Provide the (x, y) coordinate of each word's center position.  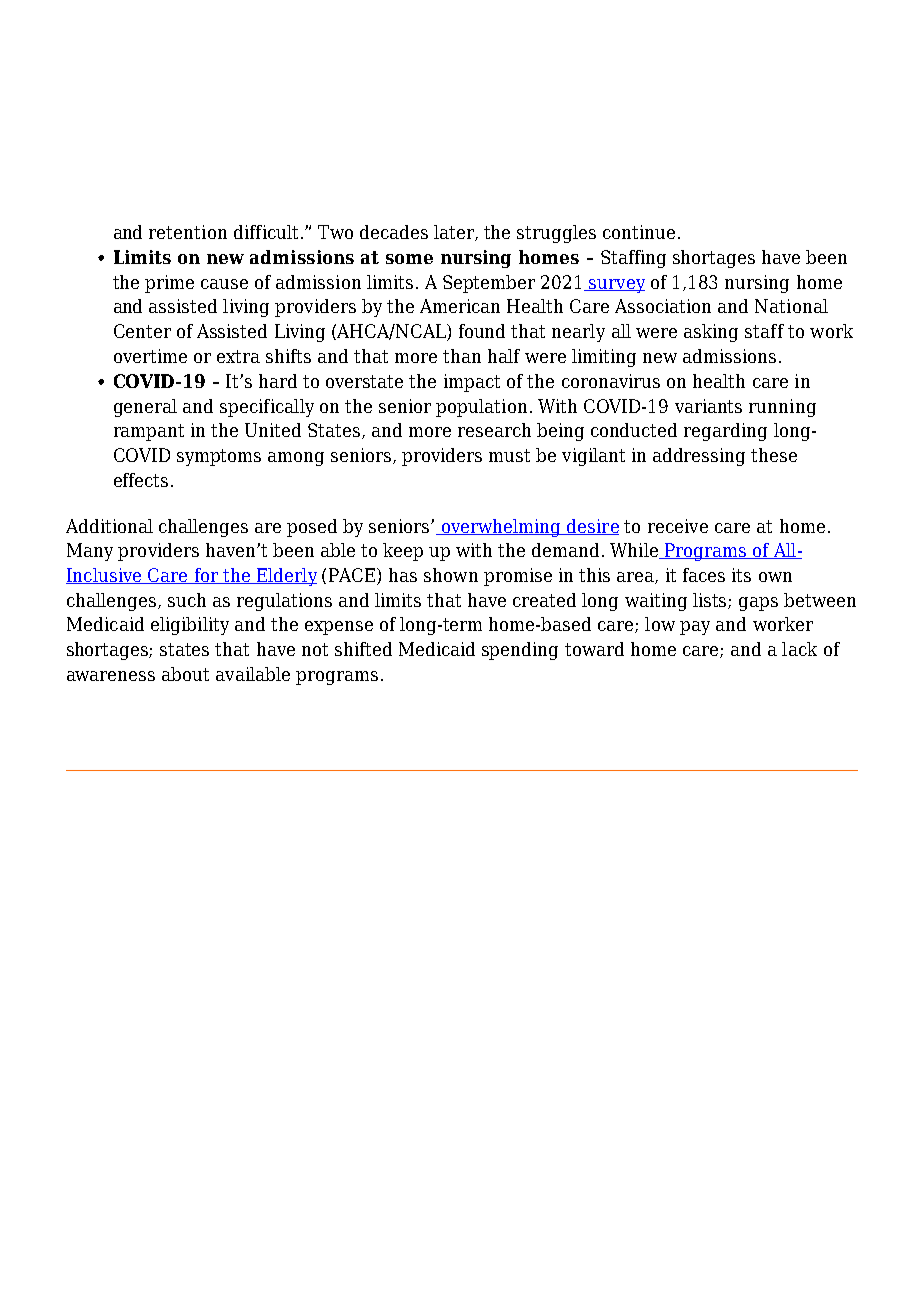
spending (520, 651)
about (185, 674)
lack (799, 649)
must (509, 455)
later (455, 233)
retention (188, 232)
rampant (149, 432)
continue (639, 232)
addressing (699, 457)
